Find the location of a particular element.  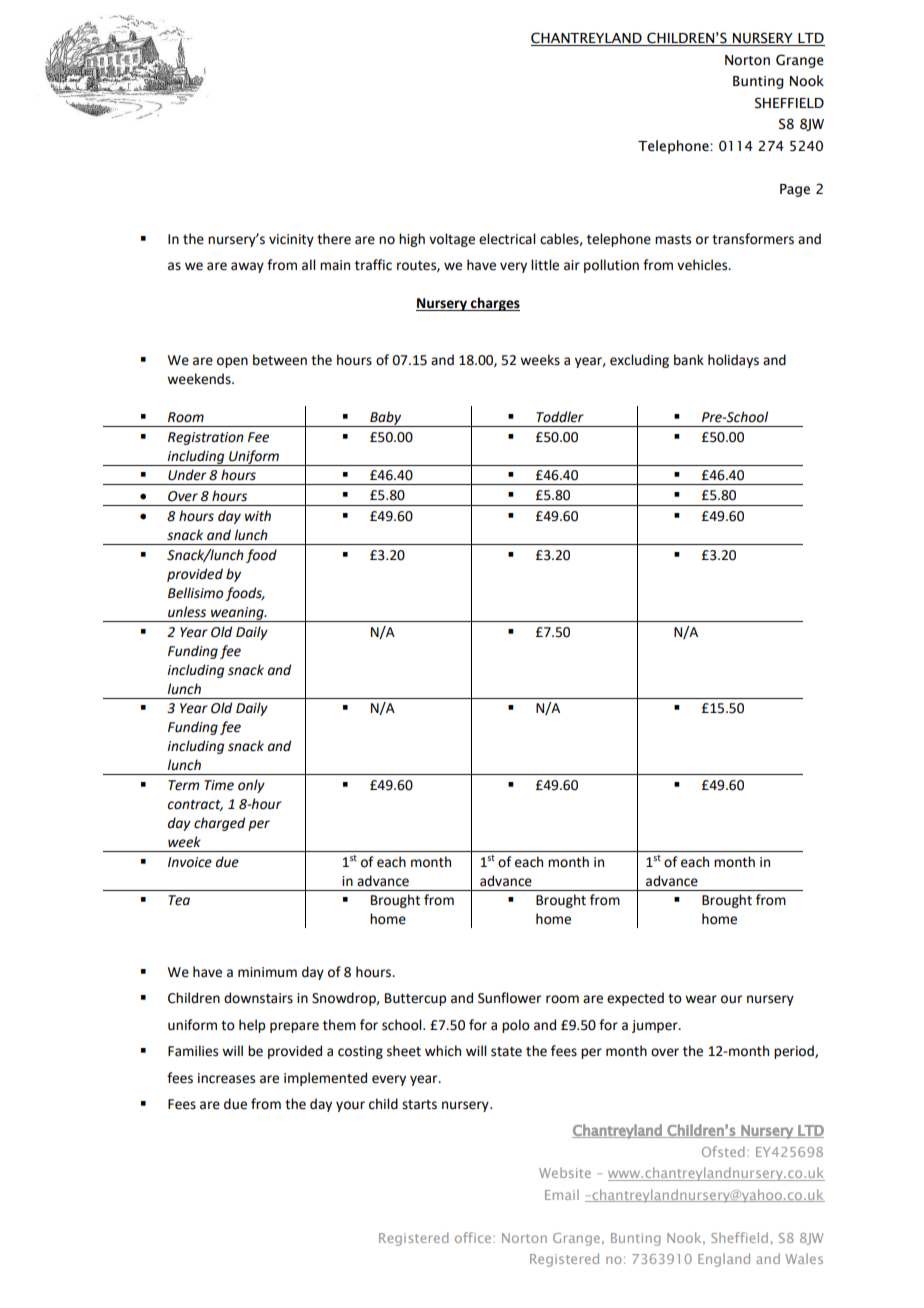

England is located at coordinates (724, 1260).
